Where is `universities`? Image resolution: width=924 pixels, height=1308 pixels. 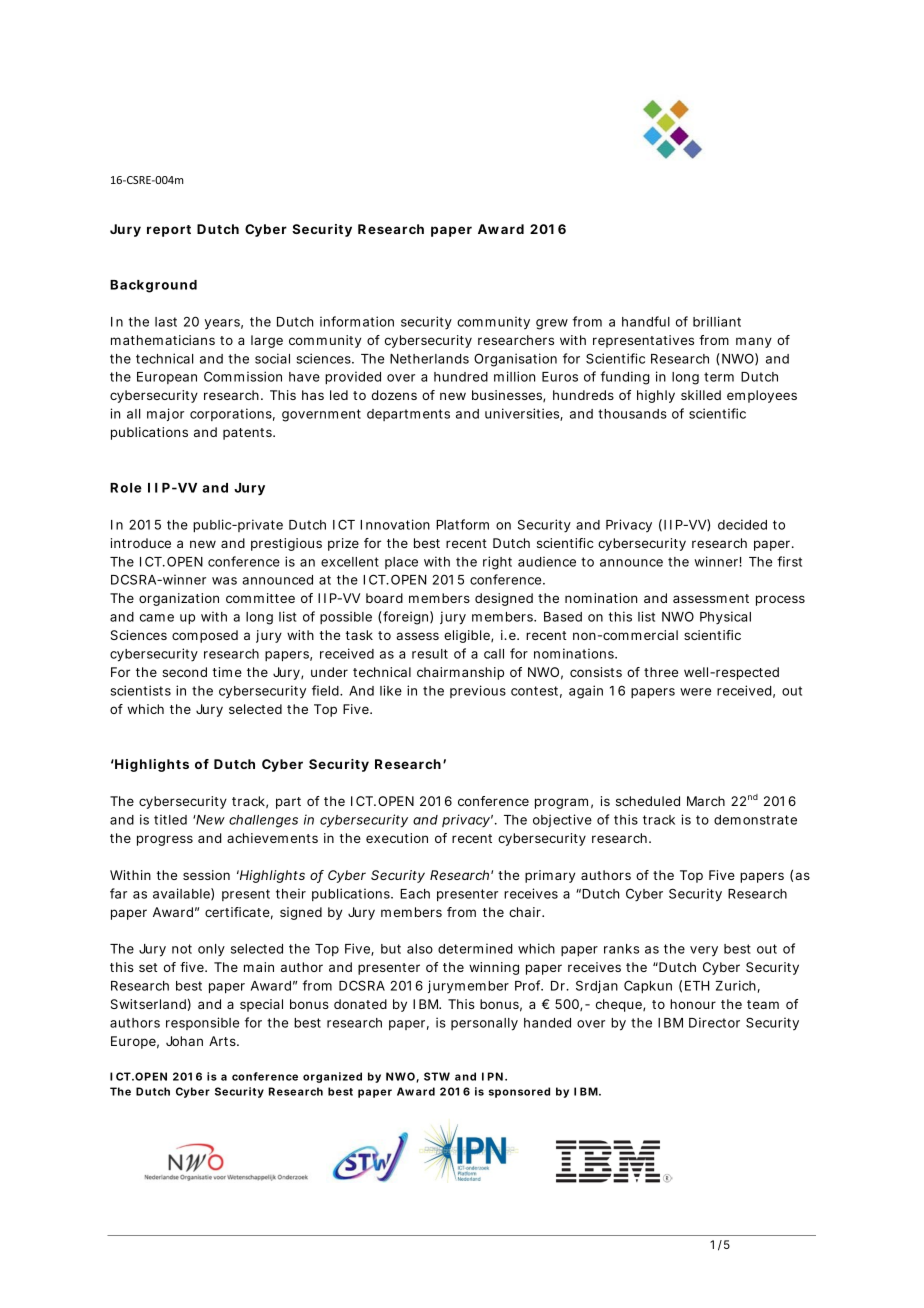 universities is located at coordinates (523, 414).
